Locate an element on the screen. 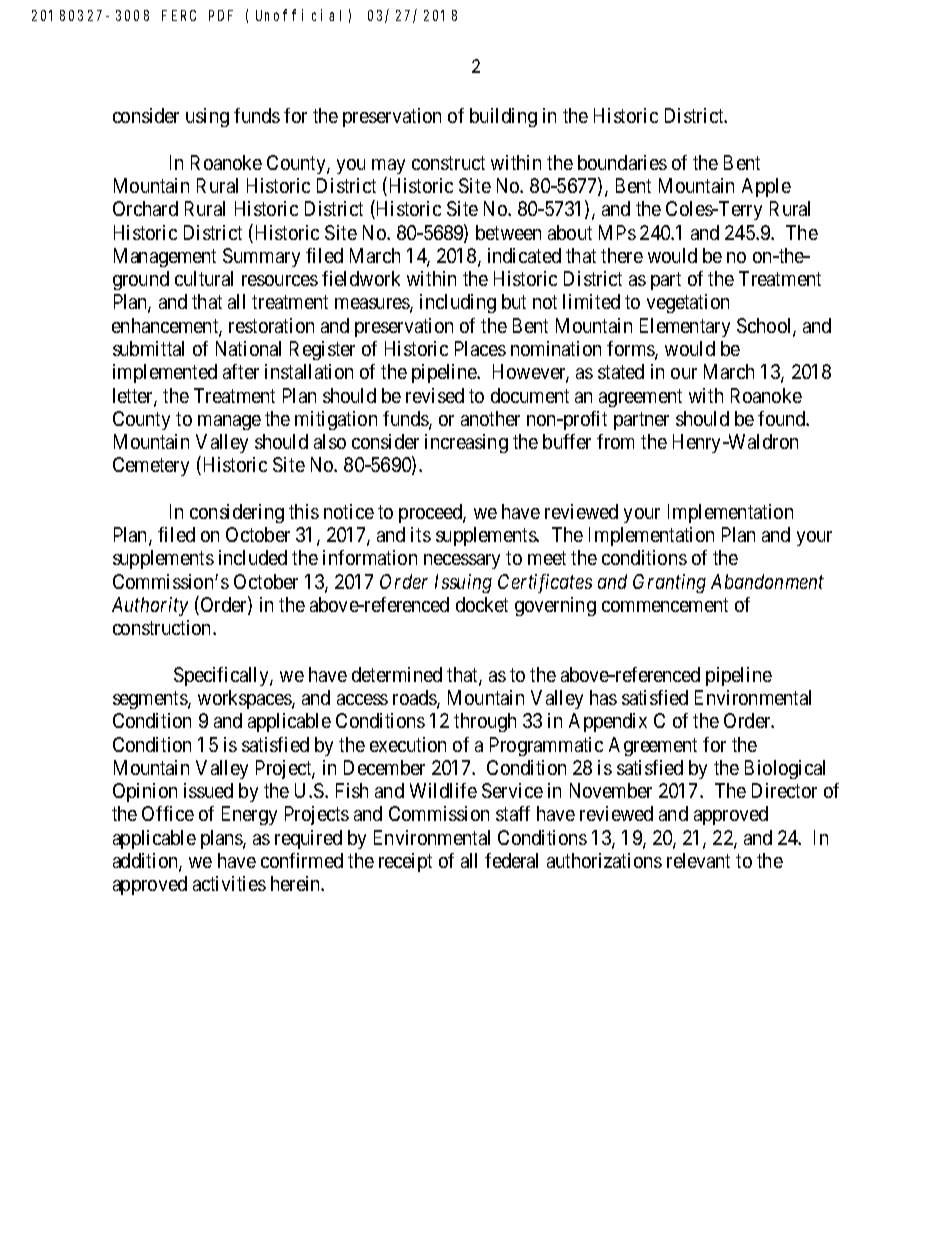  activities is located at coordinates (229, 883).
